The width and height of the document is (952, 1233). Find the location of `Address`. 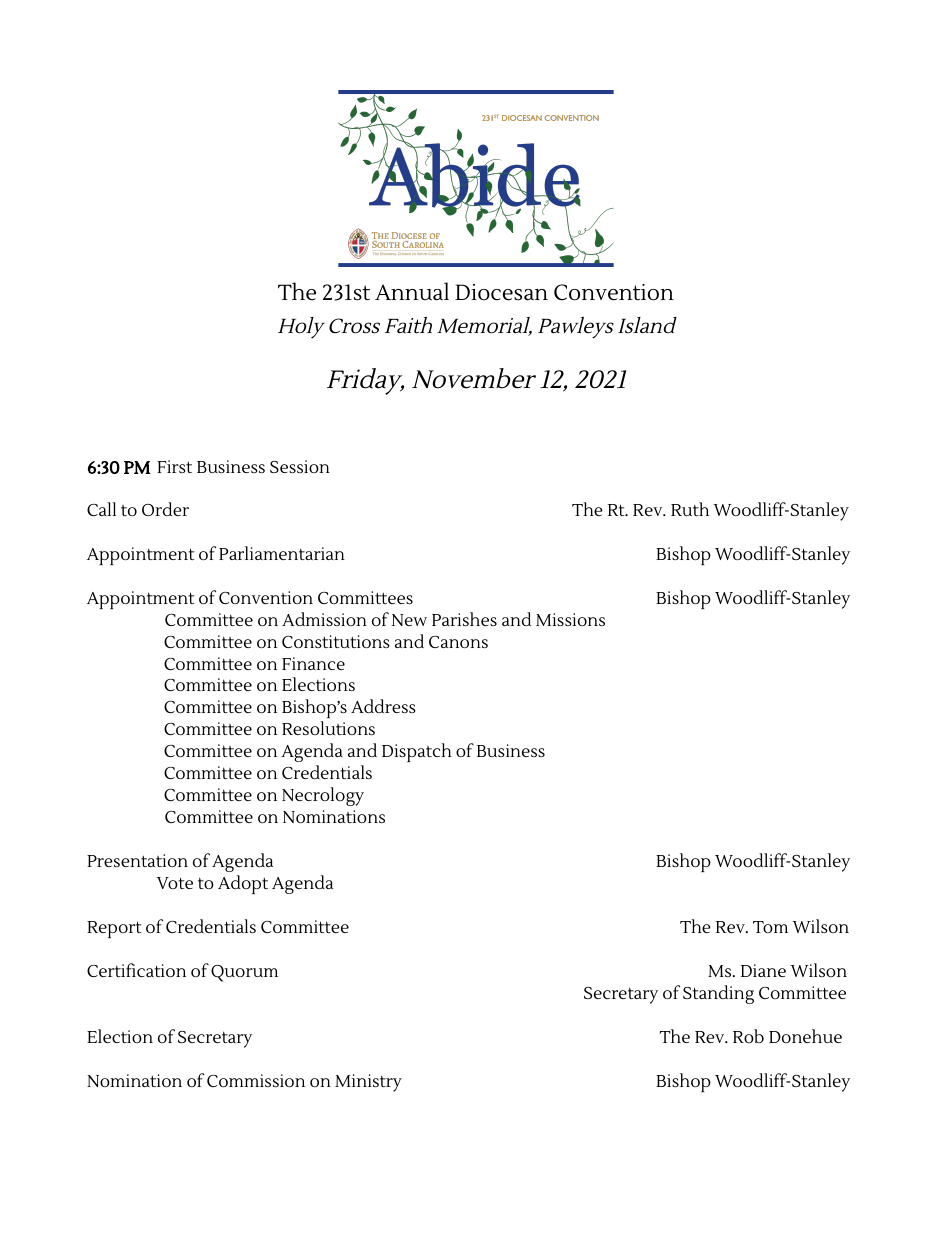

Address is located at coordinates (383, 706).
